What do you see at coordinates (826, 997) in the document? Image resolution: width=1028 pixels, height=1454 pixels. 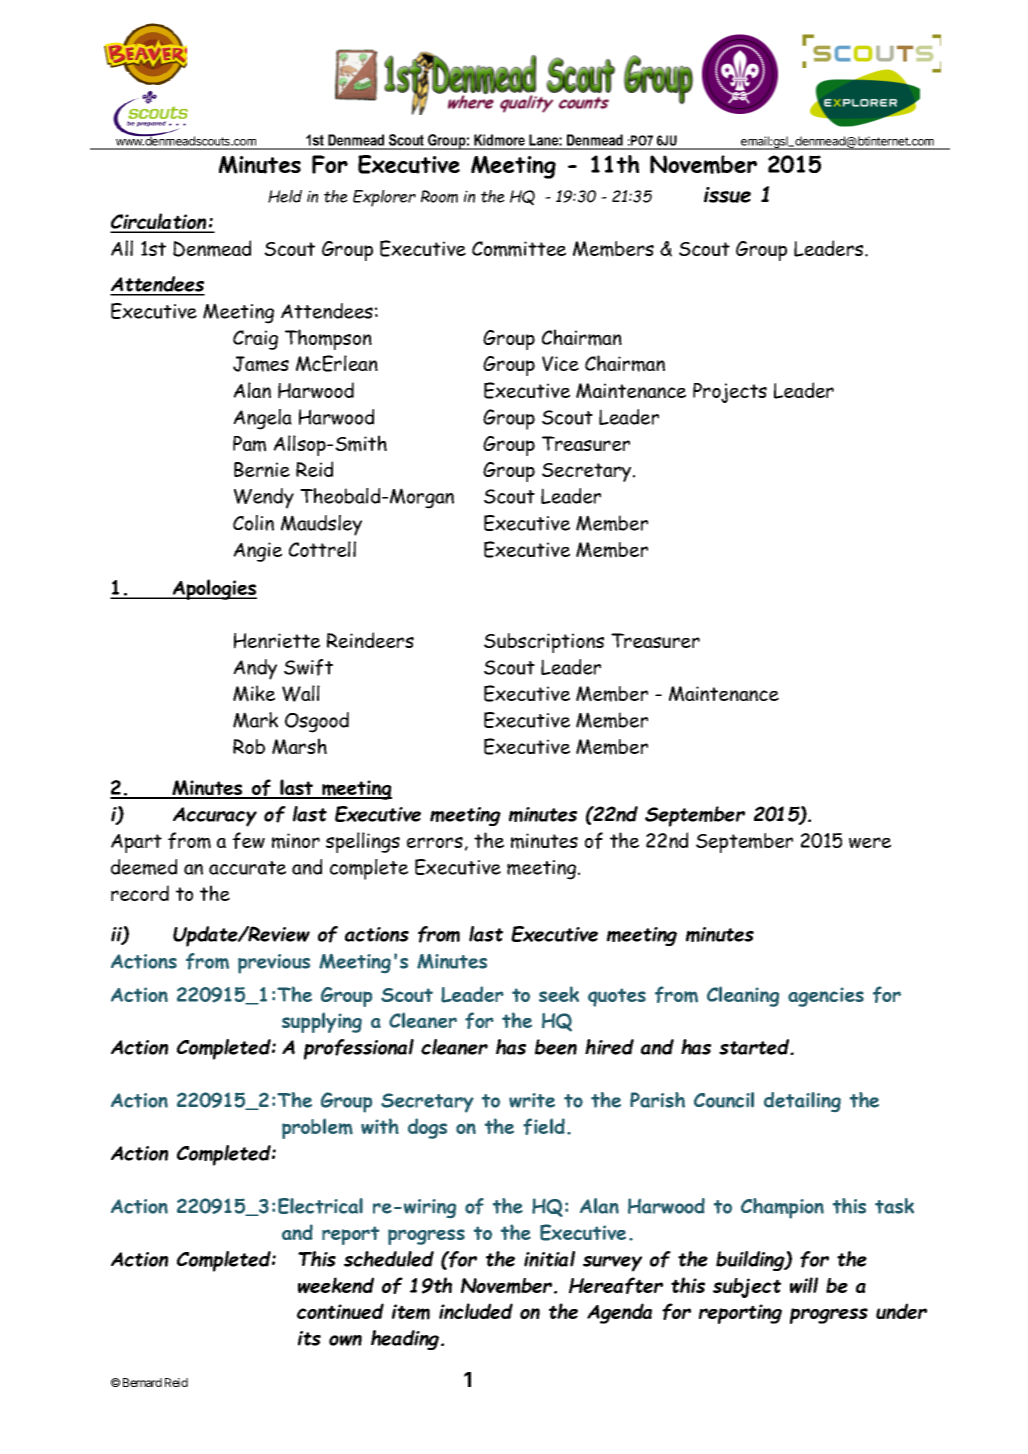 I see `agencies` at bounding box center [826, 997].
